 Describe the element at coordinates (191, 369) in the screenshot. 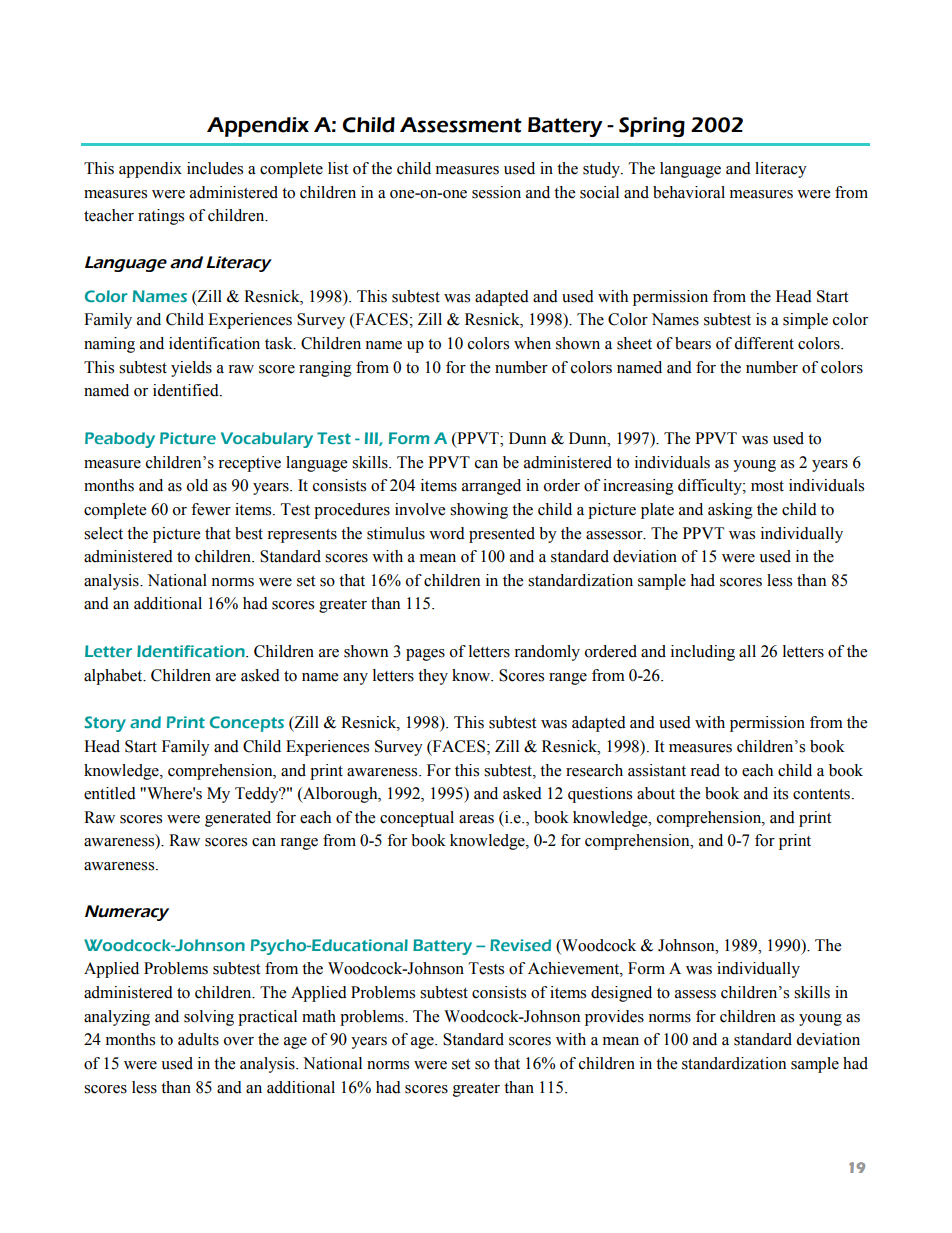

I see `yields` at that location.
